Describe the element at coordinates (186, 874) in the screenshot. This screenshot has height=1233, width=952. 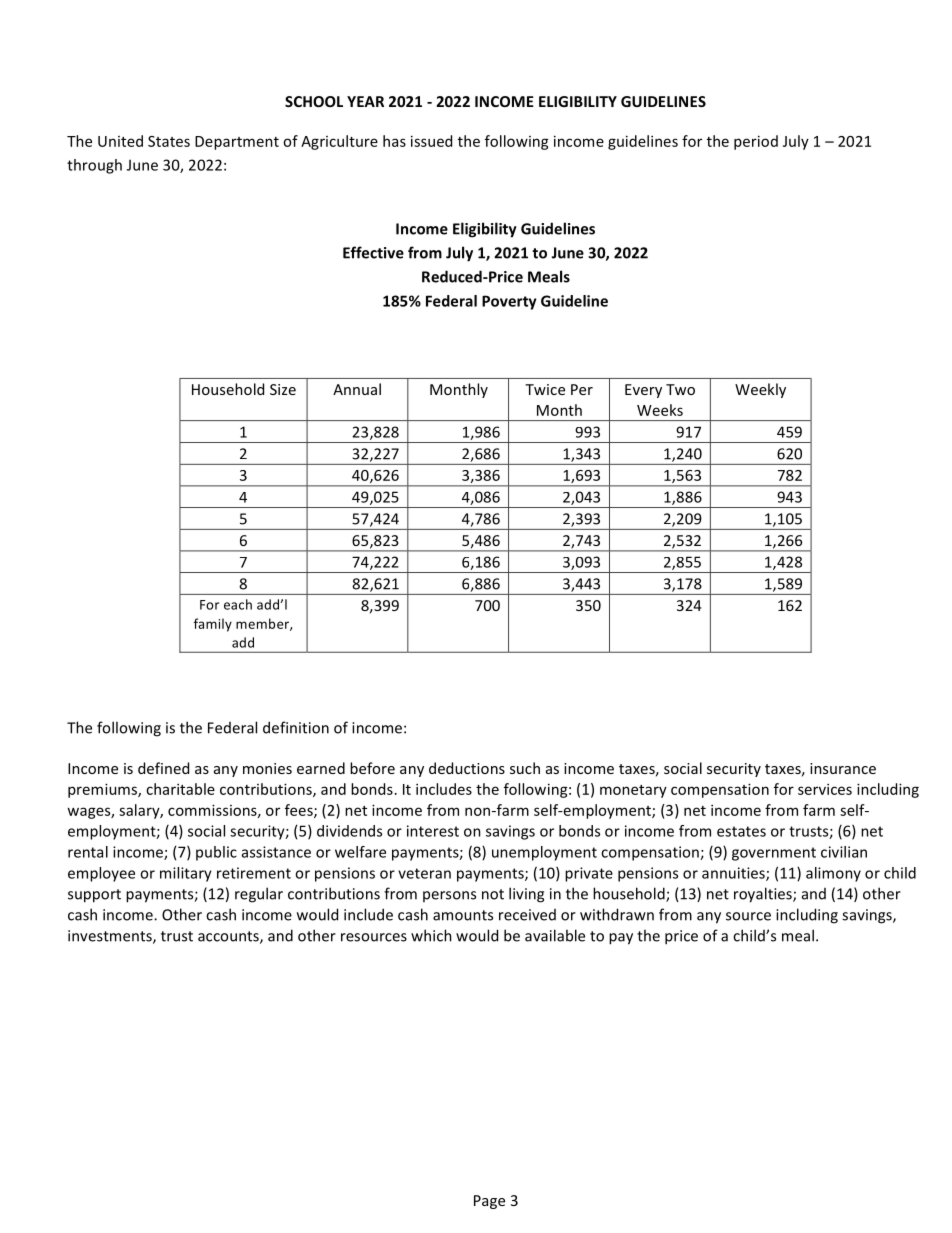
I see `military` at that location.
